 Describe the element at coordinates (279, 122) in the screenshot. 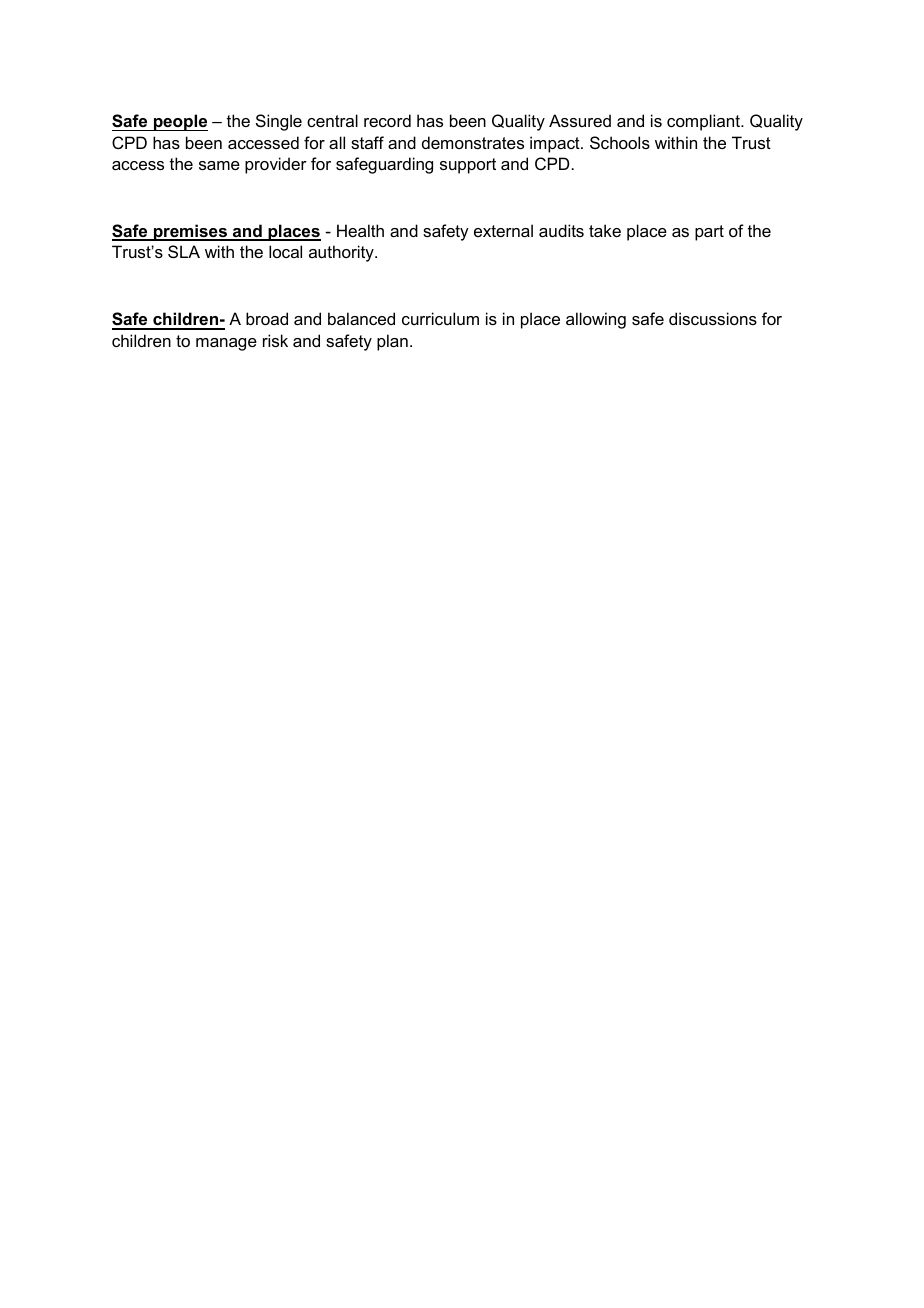

I see `Single` at that location.
